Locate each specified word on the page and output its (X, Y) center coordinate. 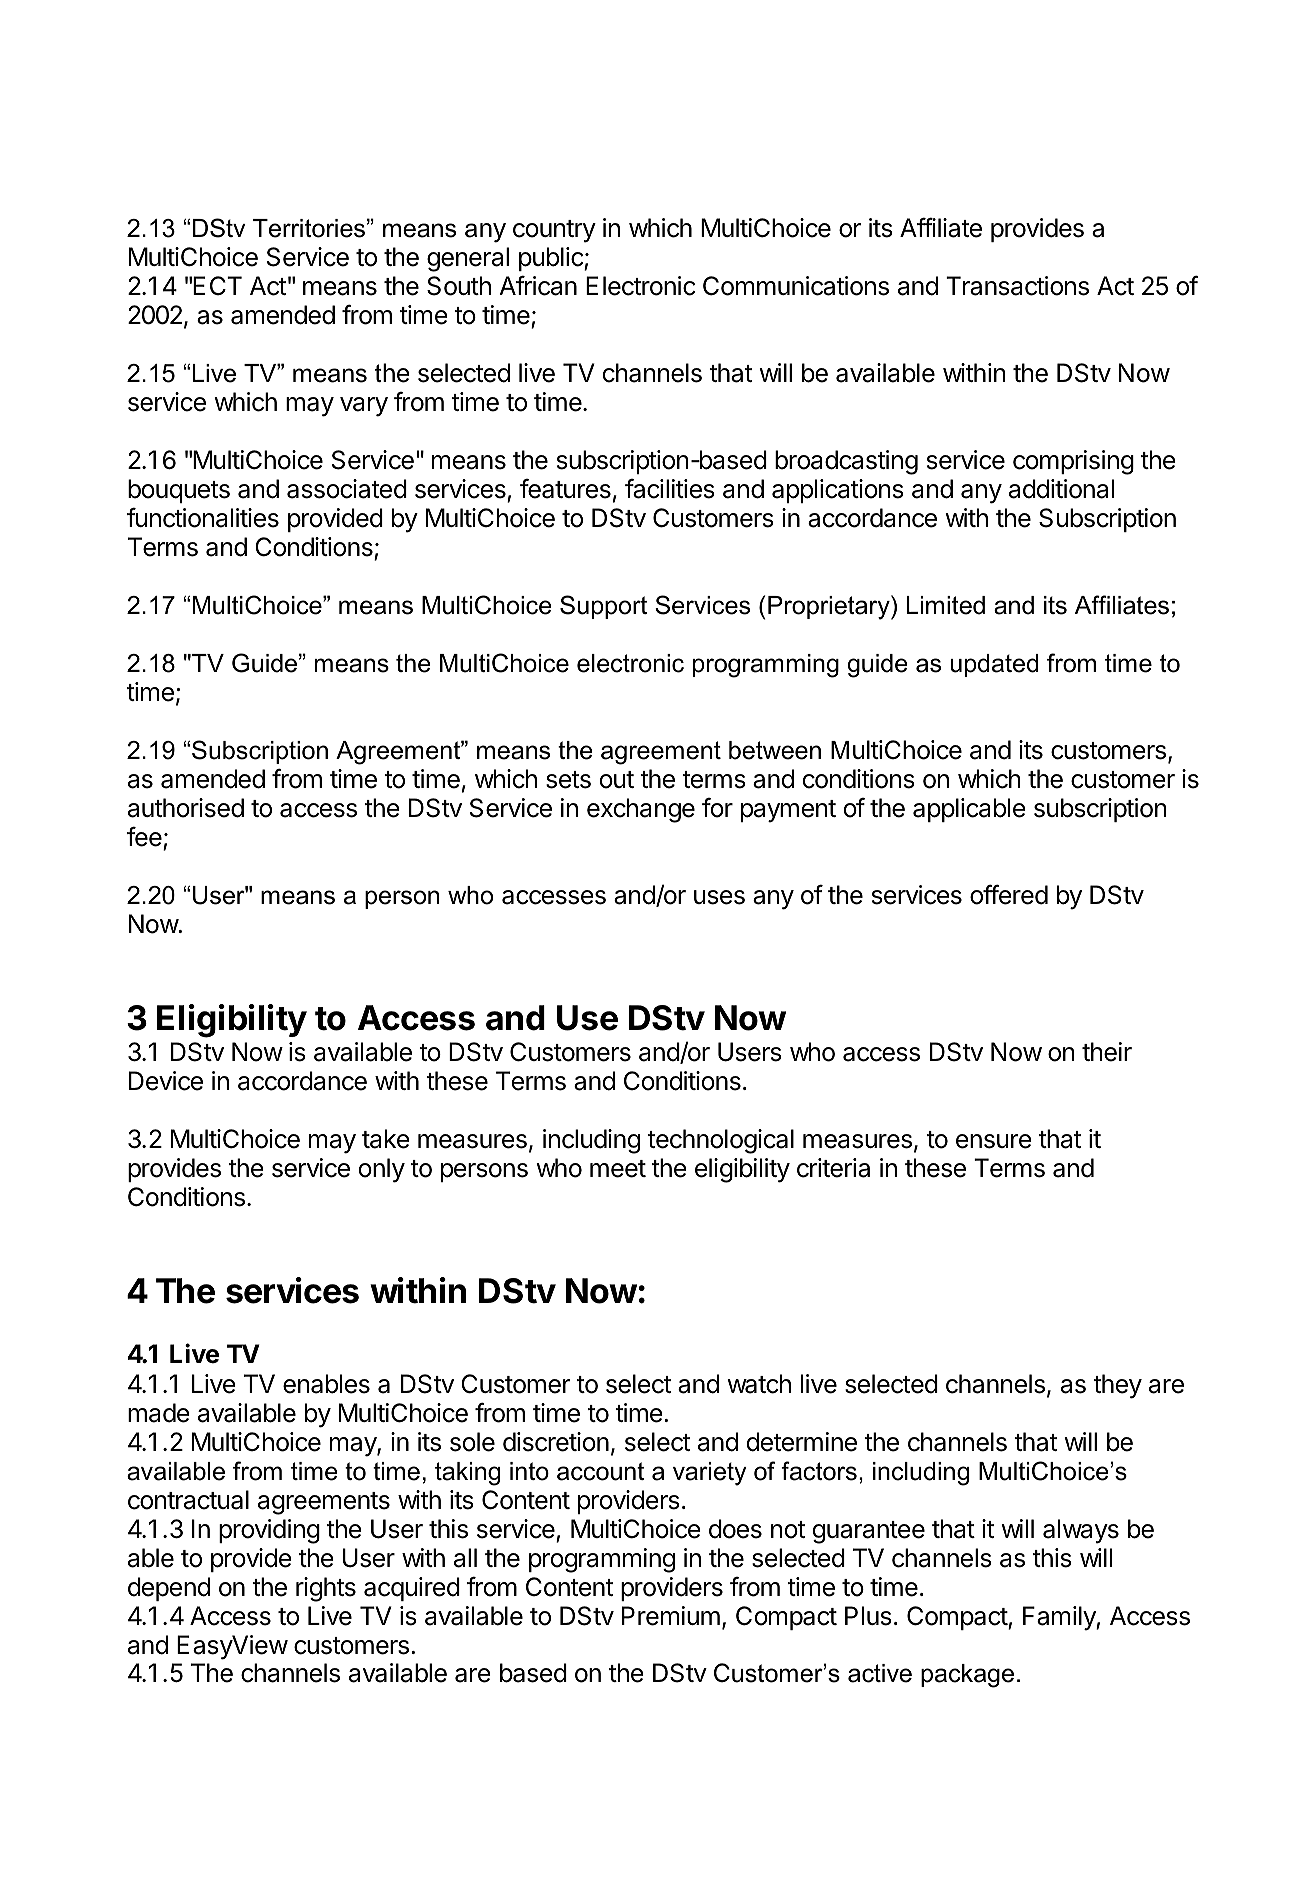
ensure (994, 1141)
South (459, 286)
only (382, 1170)
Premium (671, 1616)
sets (568, 780)
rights (326, 1589)
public (552, 259)
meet (618, 1169)
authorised (186, 808)
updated (995, 665)
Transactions (1017, 286)
